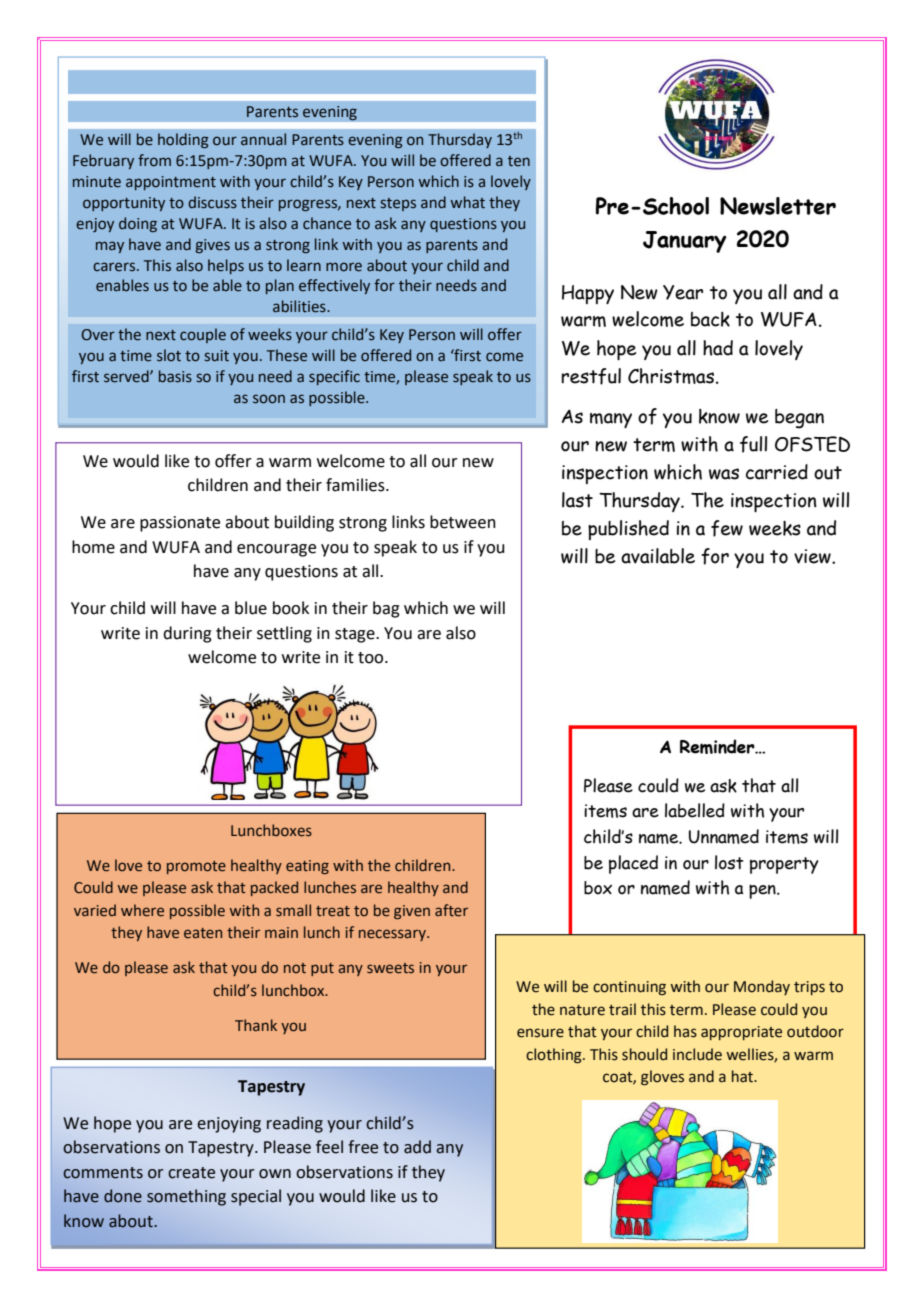 The image size is (924, 1308). I want to click on passionate, so click(180, 524).
